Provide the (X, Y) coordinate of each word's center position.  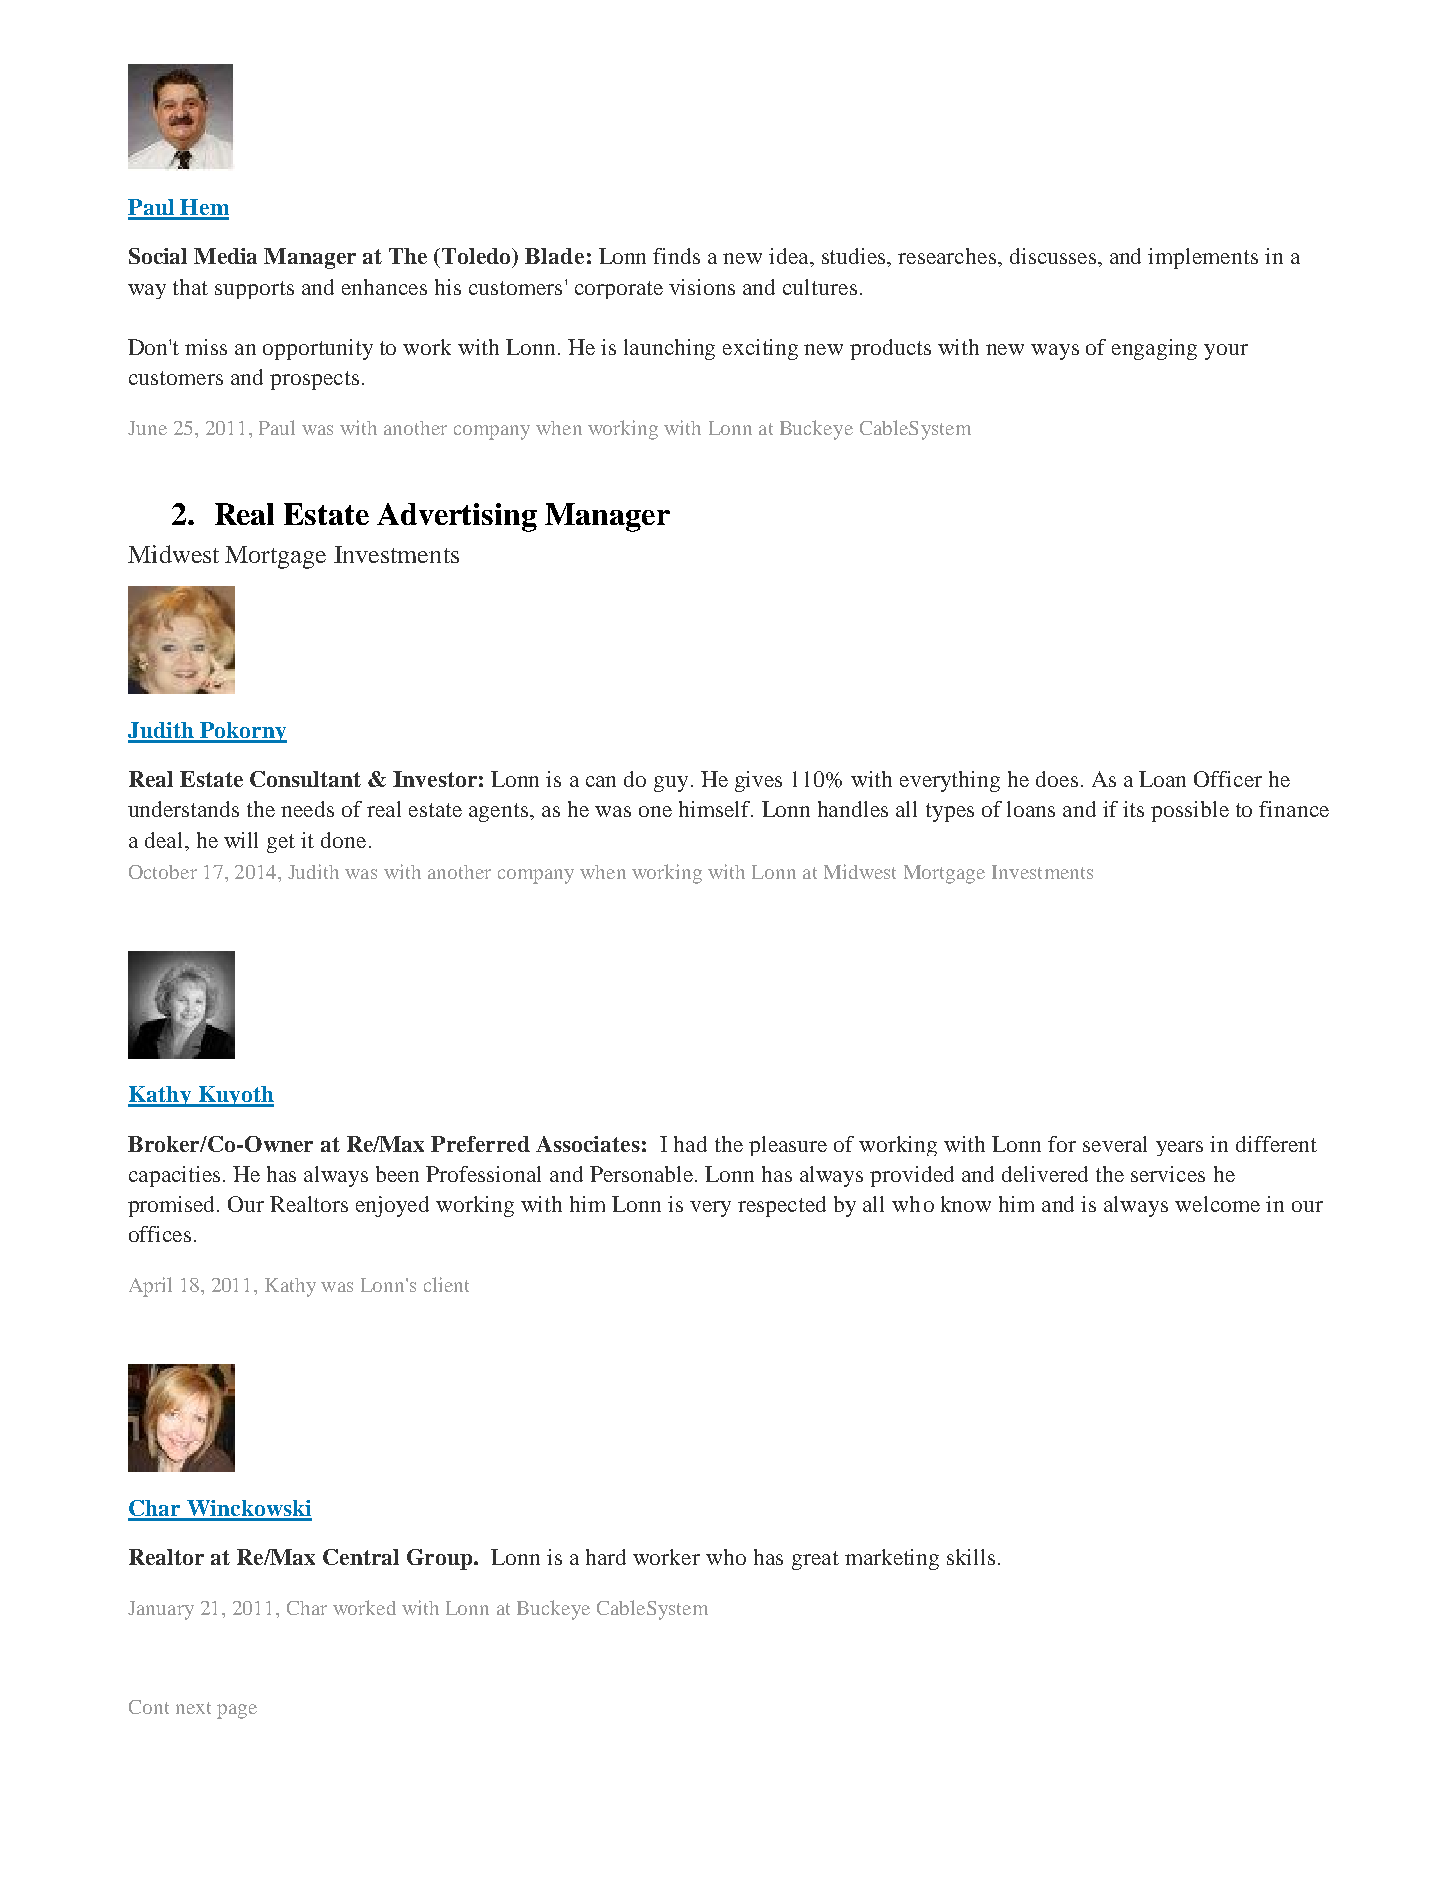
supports (254, 290)
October (163, 872)
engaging (1154, 349)
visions (702, 287)
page (237, 1711)
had (690, 1144)
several (1115, 1144)
